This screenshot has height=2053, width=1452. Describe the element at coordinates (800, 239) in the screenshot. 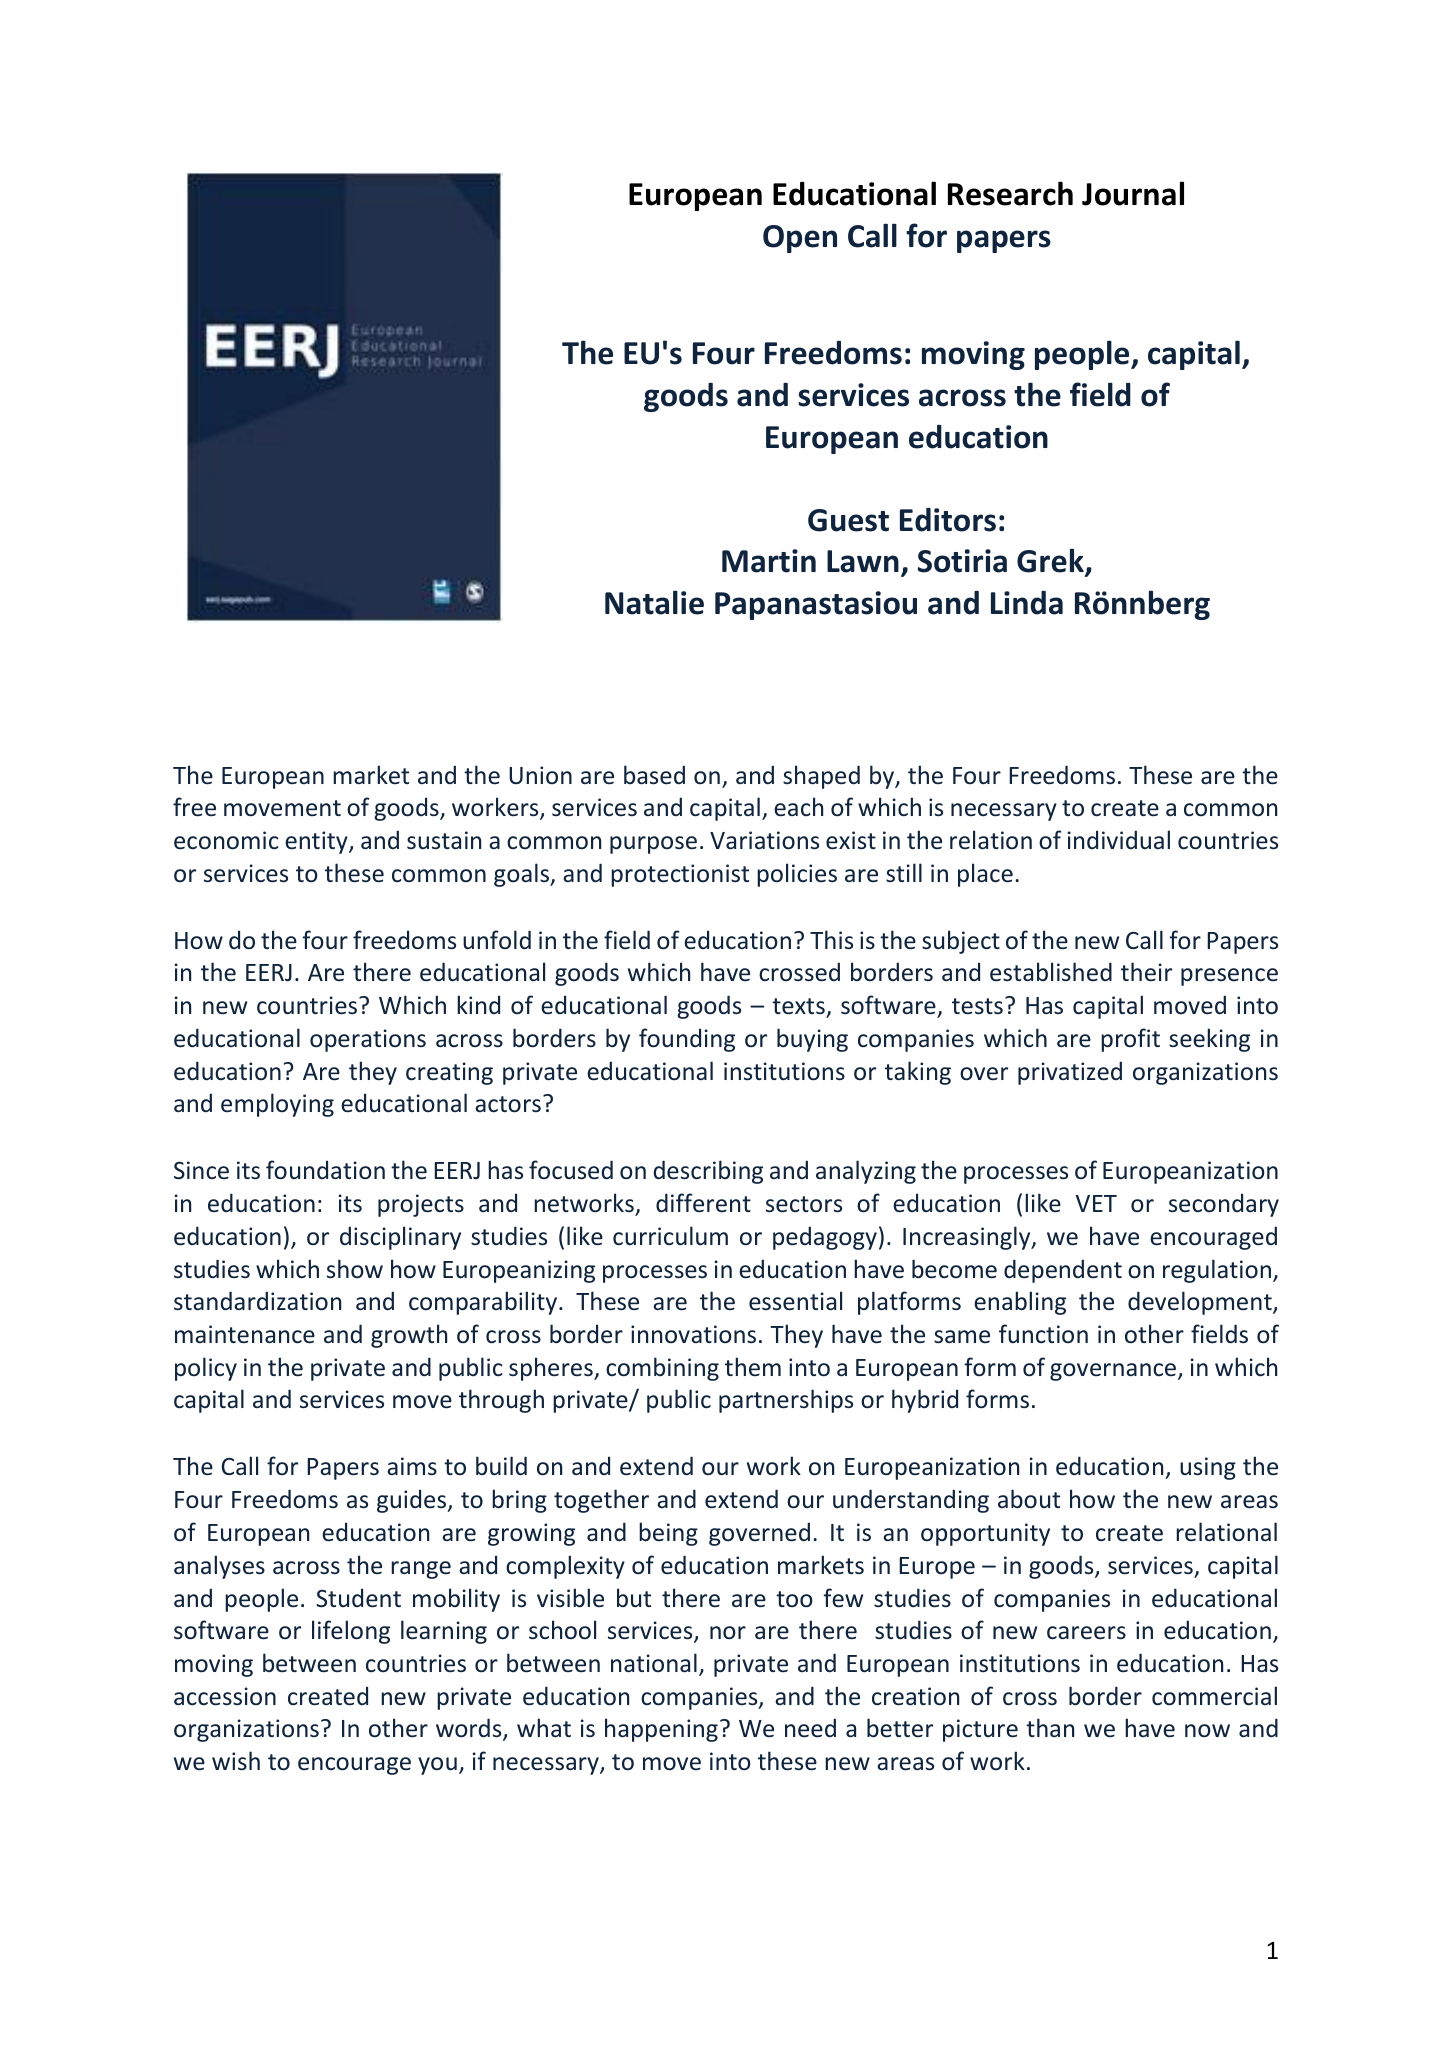

I see `Open` at that location.
